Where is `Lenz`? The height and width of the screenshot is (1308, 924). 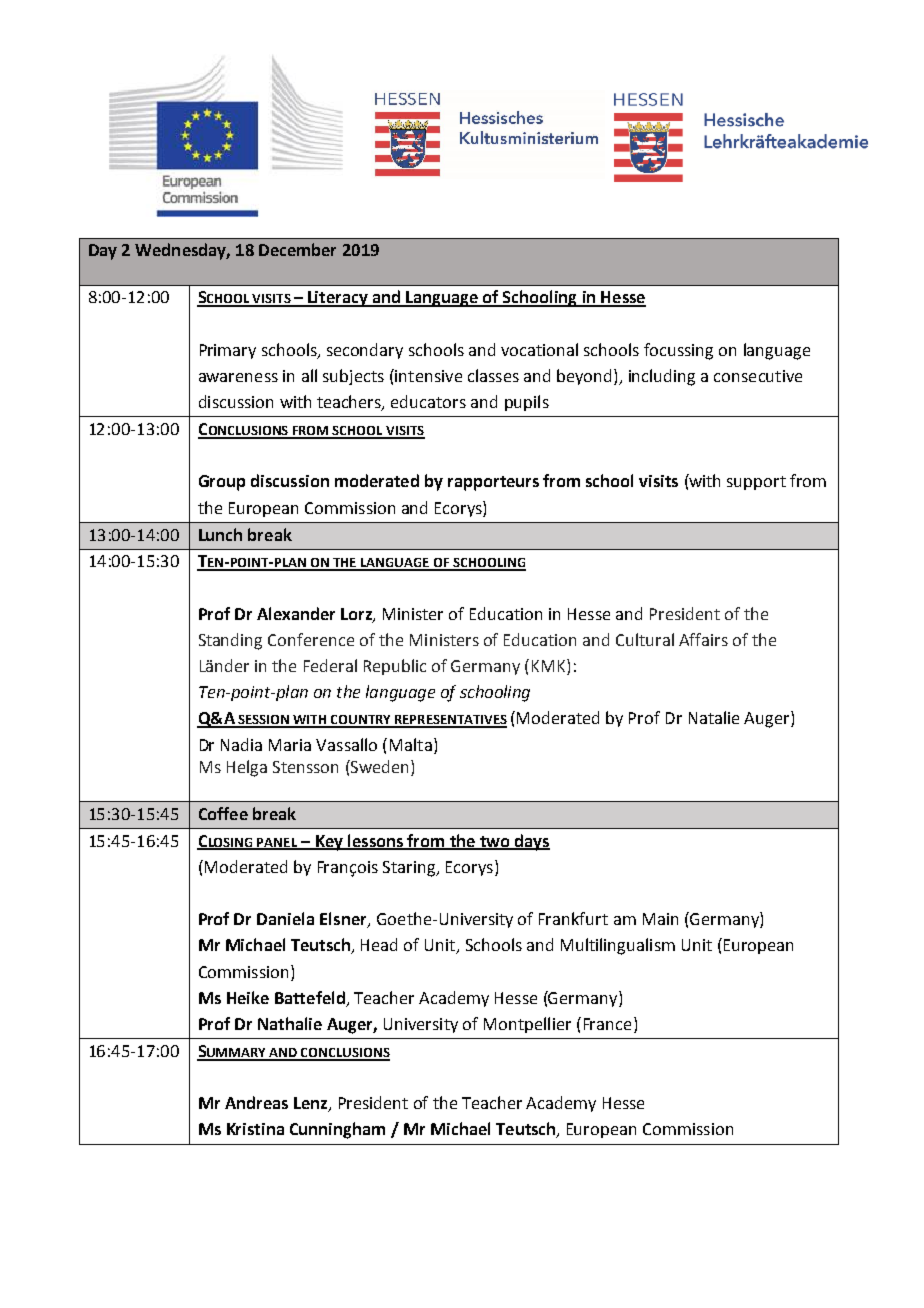 Lenz is located at coordinates (312, 1104).
